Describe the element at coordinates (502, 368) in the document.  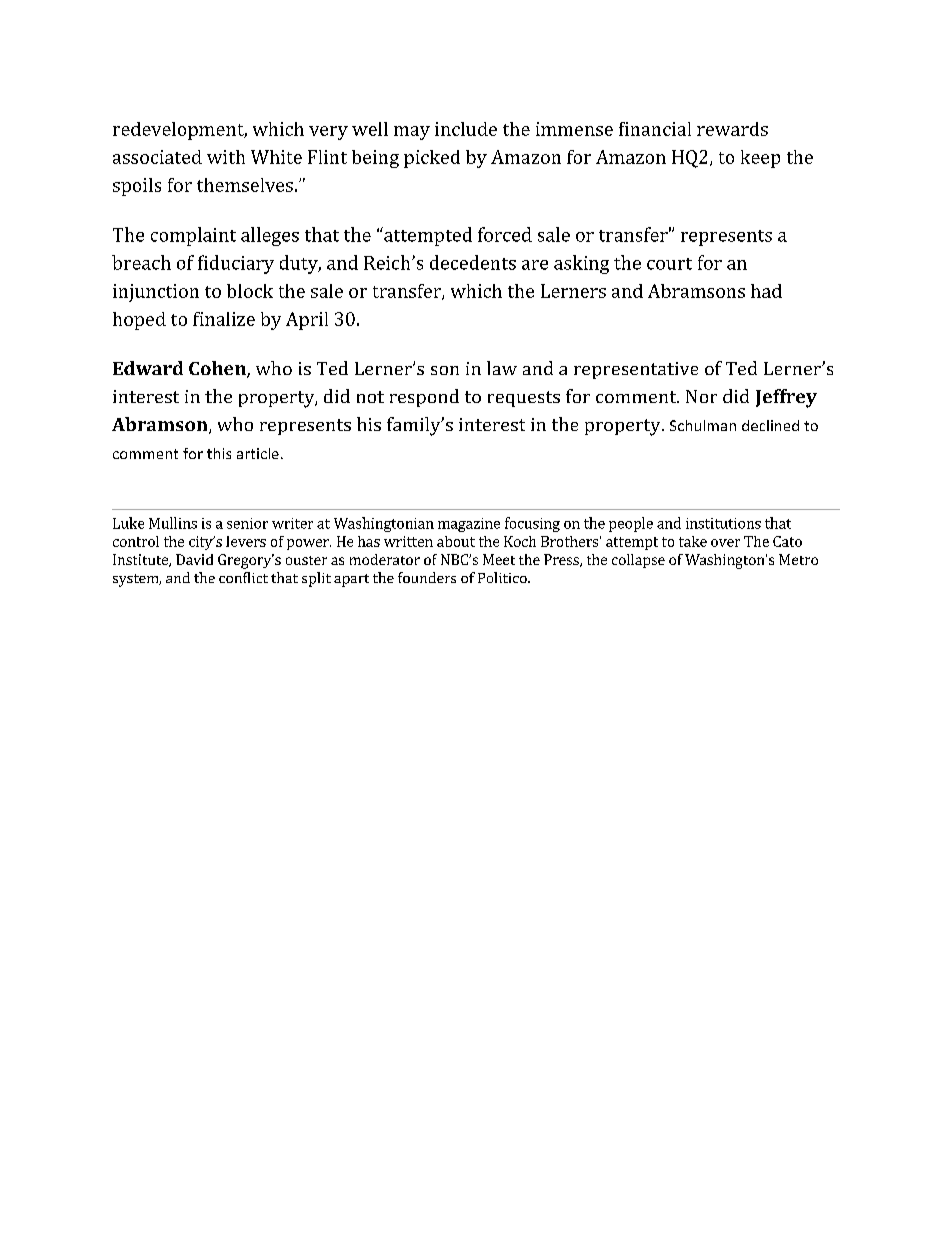
I see `law` at that location.
